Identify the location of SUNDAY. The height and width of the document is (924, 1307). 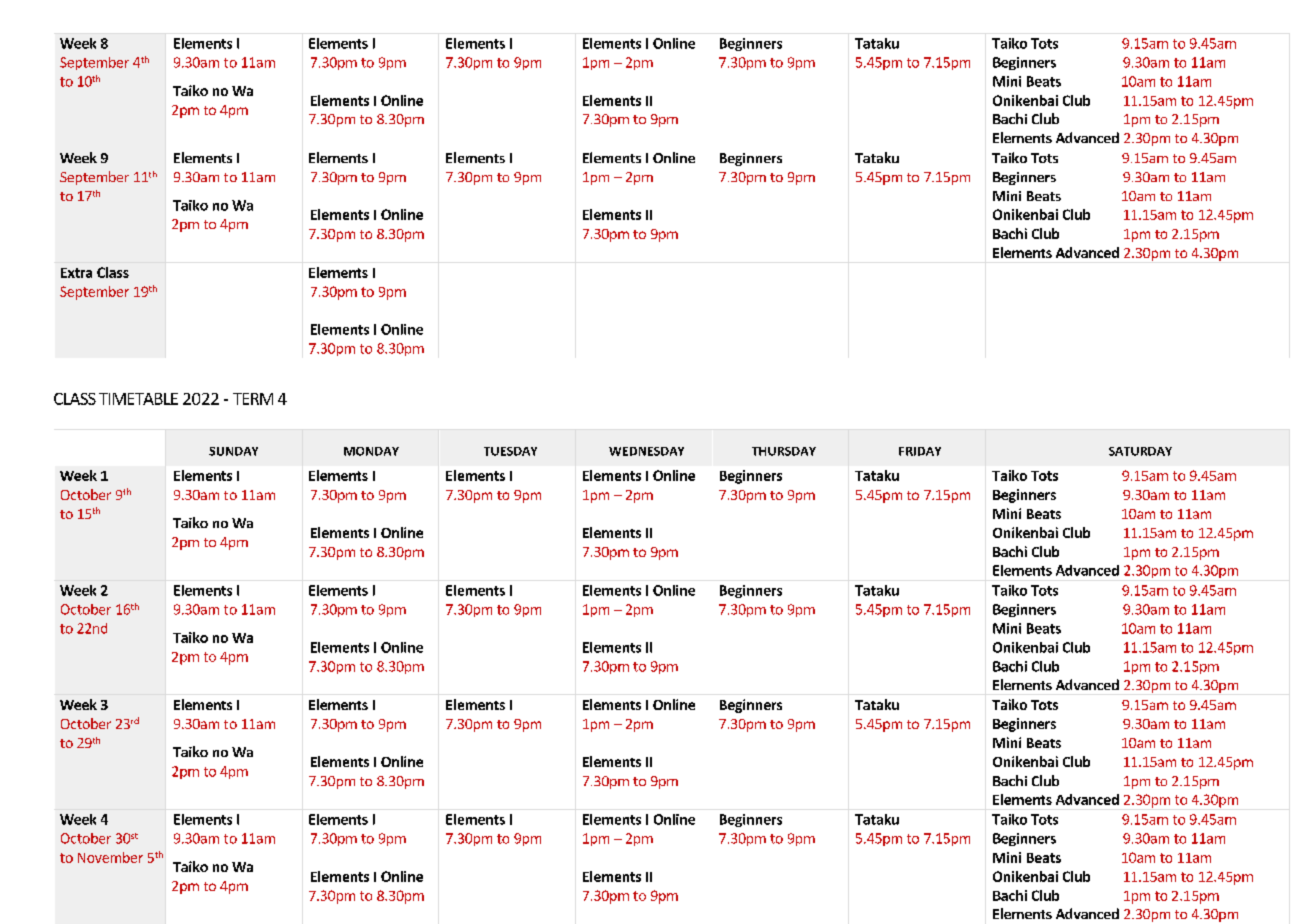
(233, 451).
